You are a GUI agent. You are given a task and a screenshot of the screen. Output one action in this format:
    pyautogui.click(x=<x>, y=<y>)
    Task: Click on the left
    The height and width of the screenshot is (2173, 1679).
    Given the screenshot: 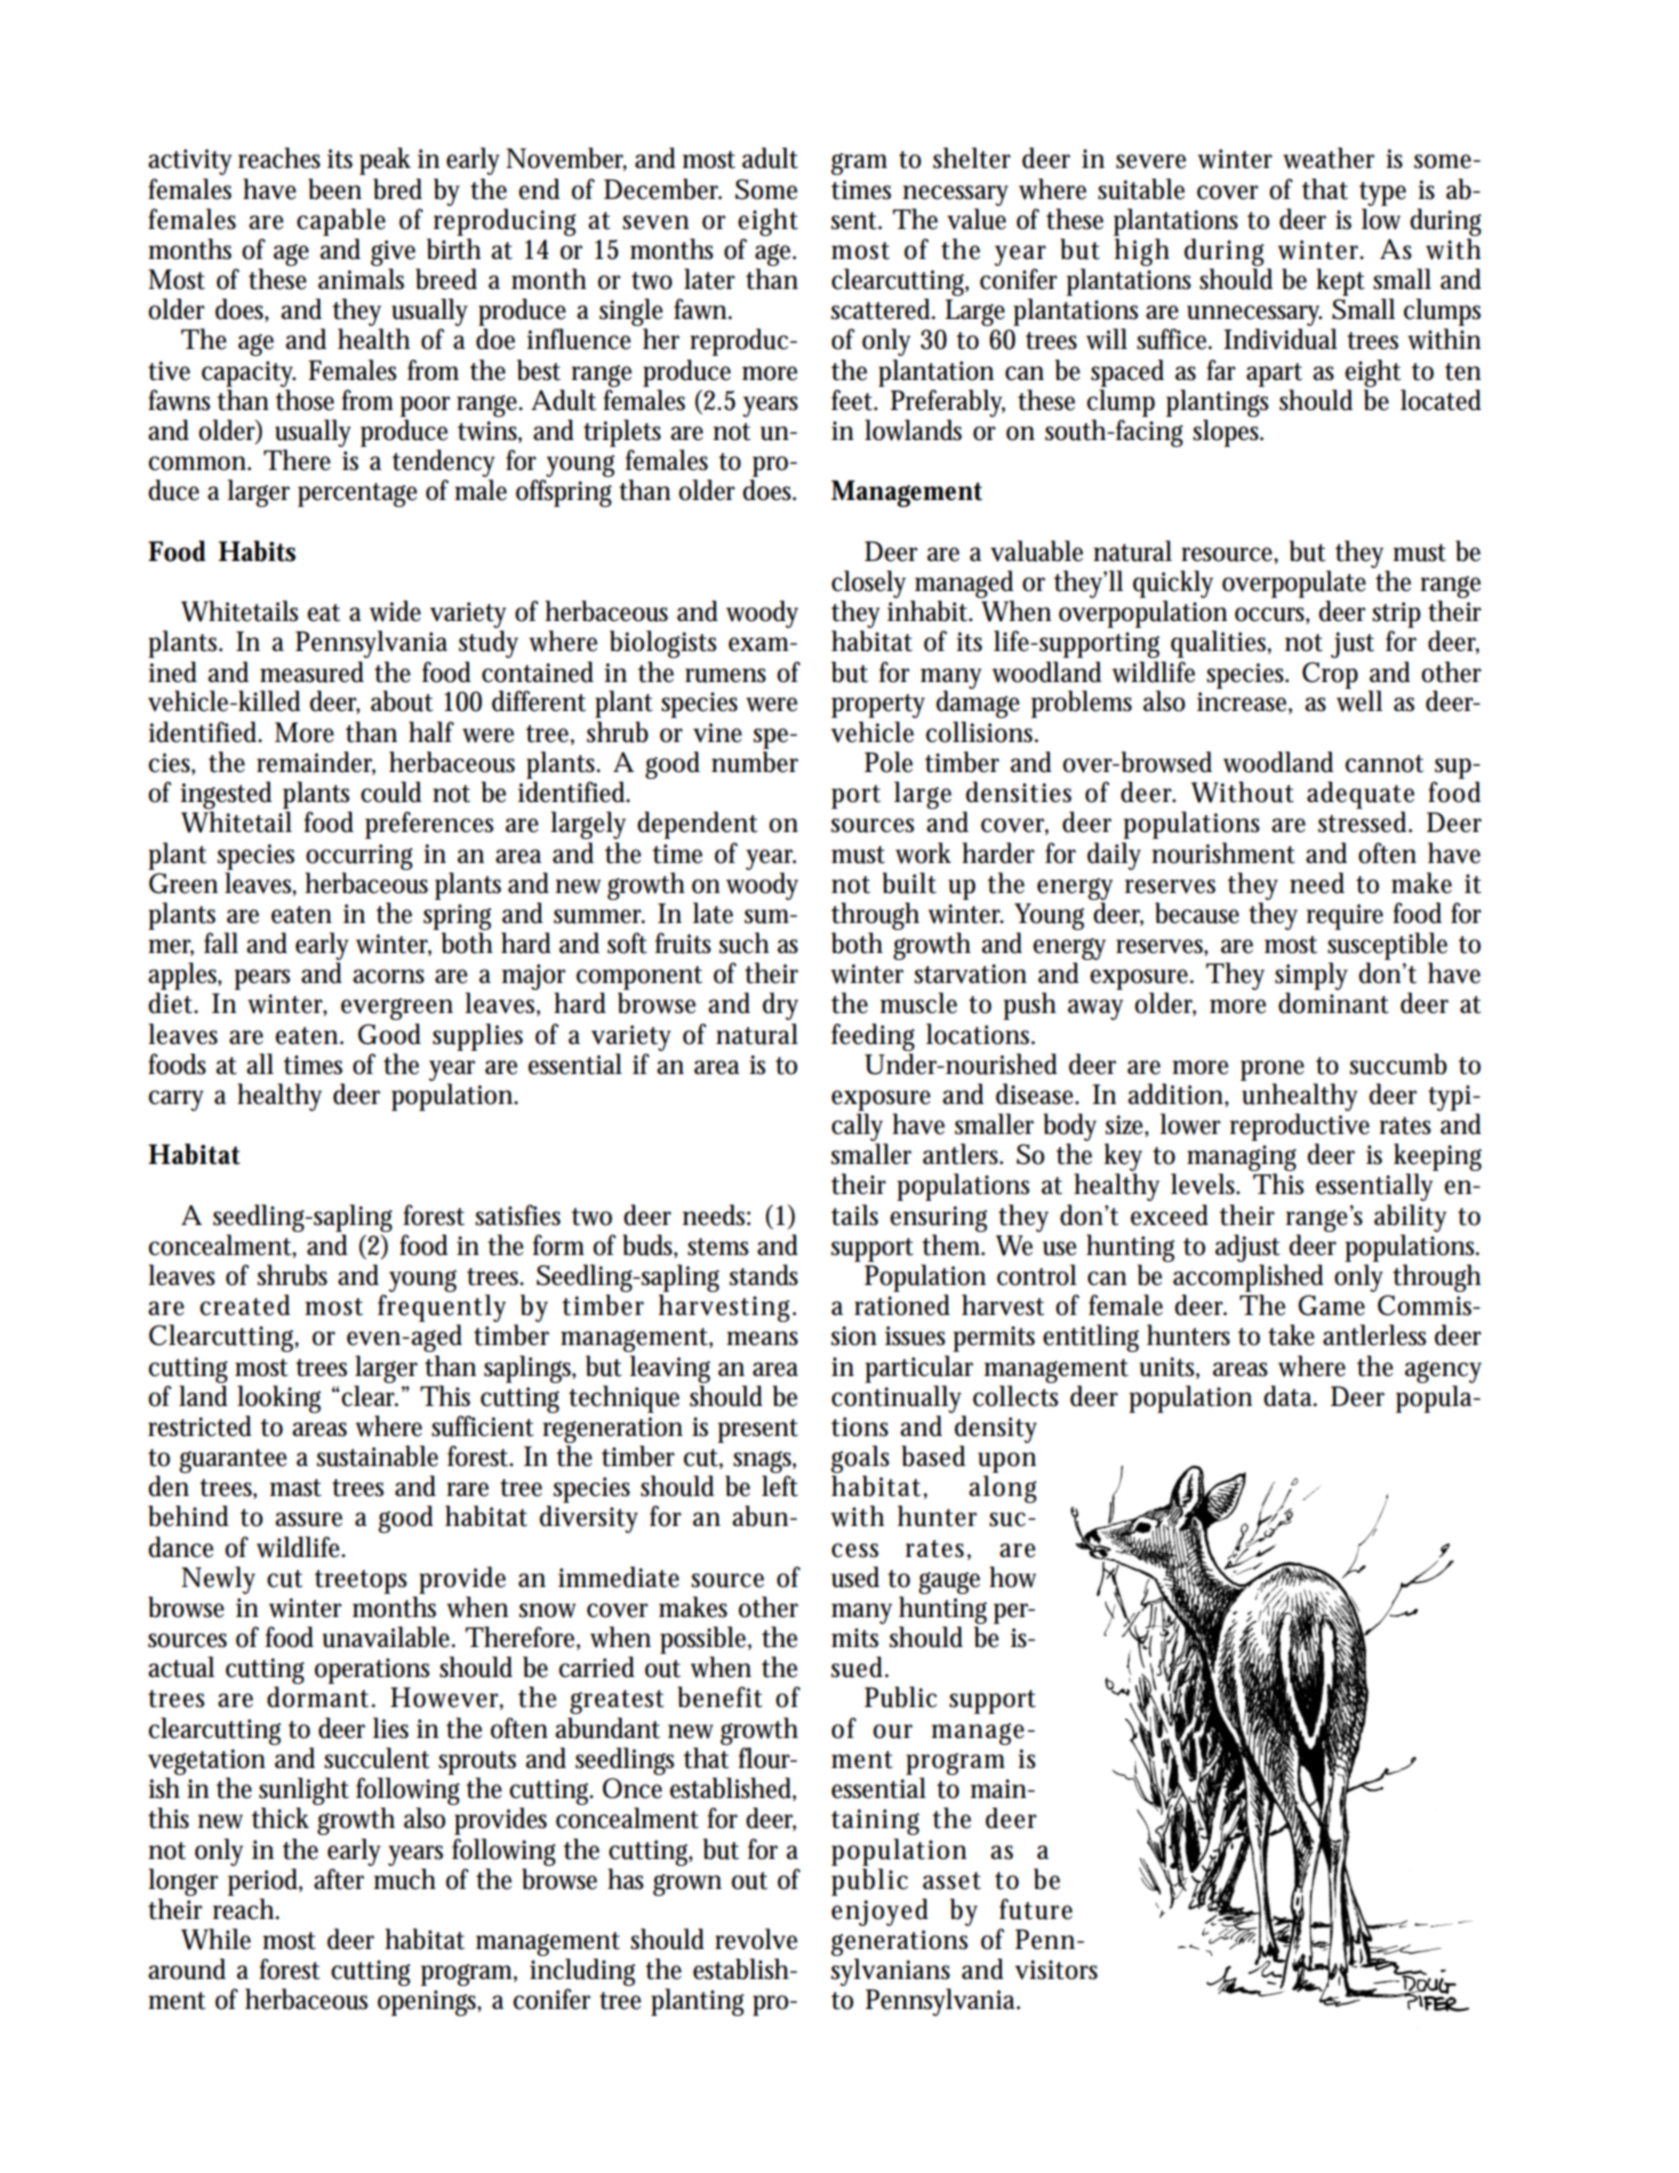 What is the action you would take?
    pyautogui.click(x=780, y=1486)
